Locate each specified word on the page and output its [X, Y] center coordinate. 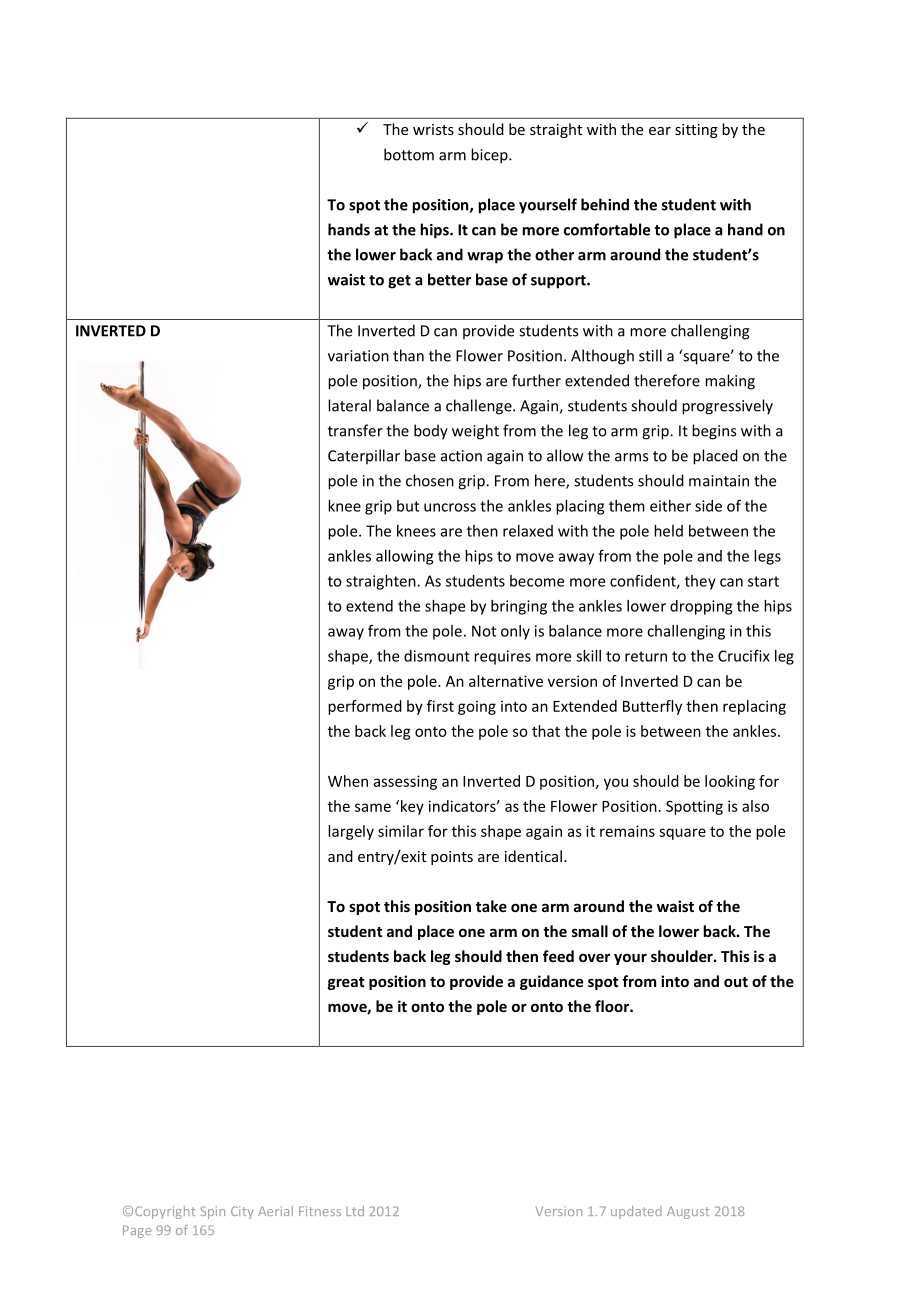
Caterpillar [364, 456]
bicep [490, 156]
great [346, 983]
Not [484, 631]
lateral [349, 405]
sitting [696, 131]
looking [730, 782]
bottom [409, 154]
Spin [213, 1212]
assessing [405, 782]
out [736, 982]
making [730, 382]
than [408, 355]
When [348, 781]
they [700, 582]
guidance [551, 982]
